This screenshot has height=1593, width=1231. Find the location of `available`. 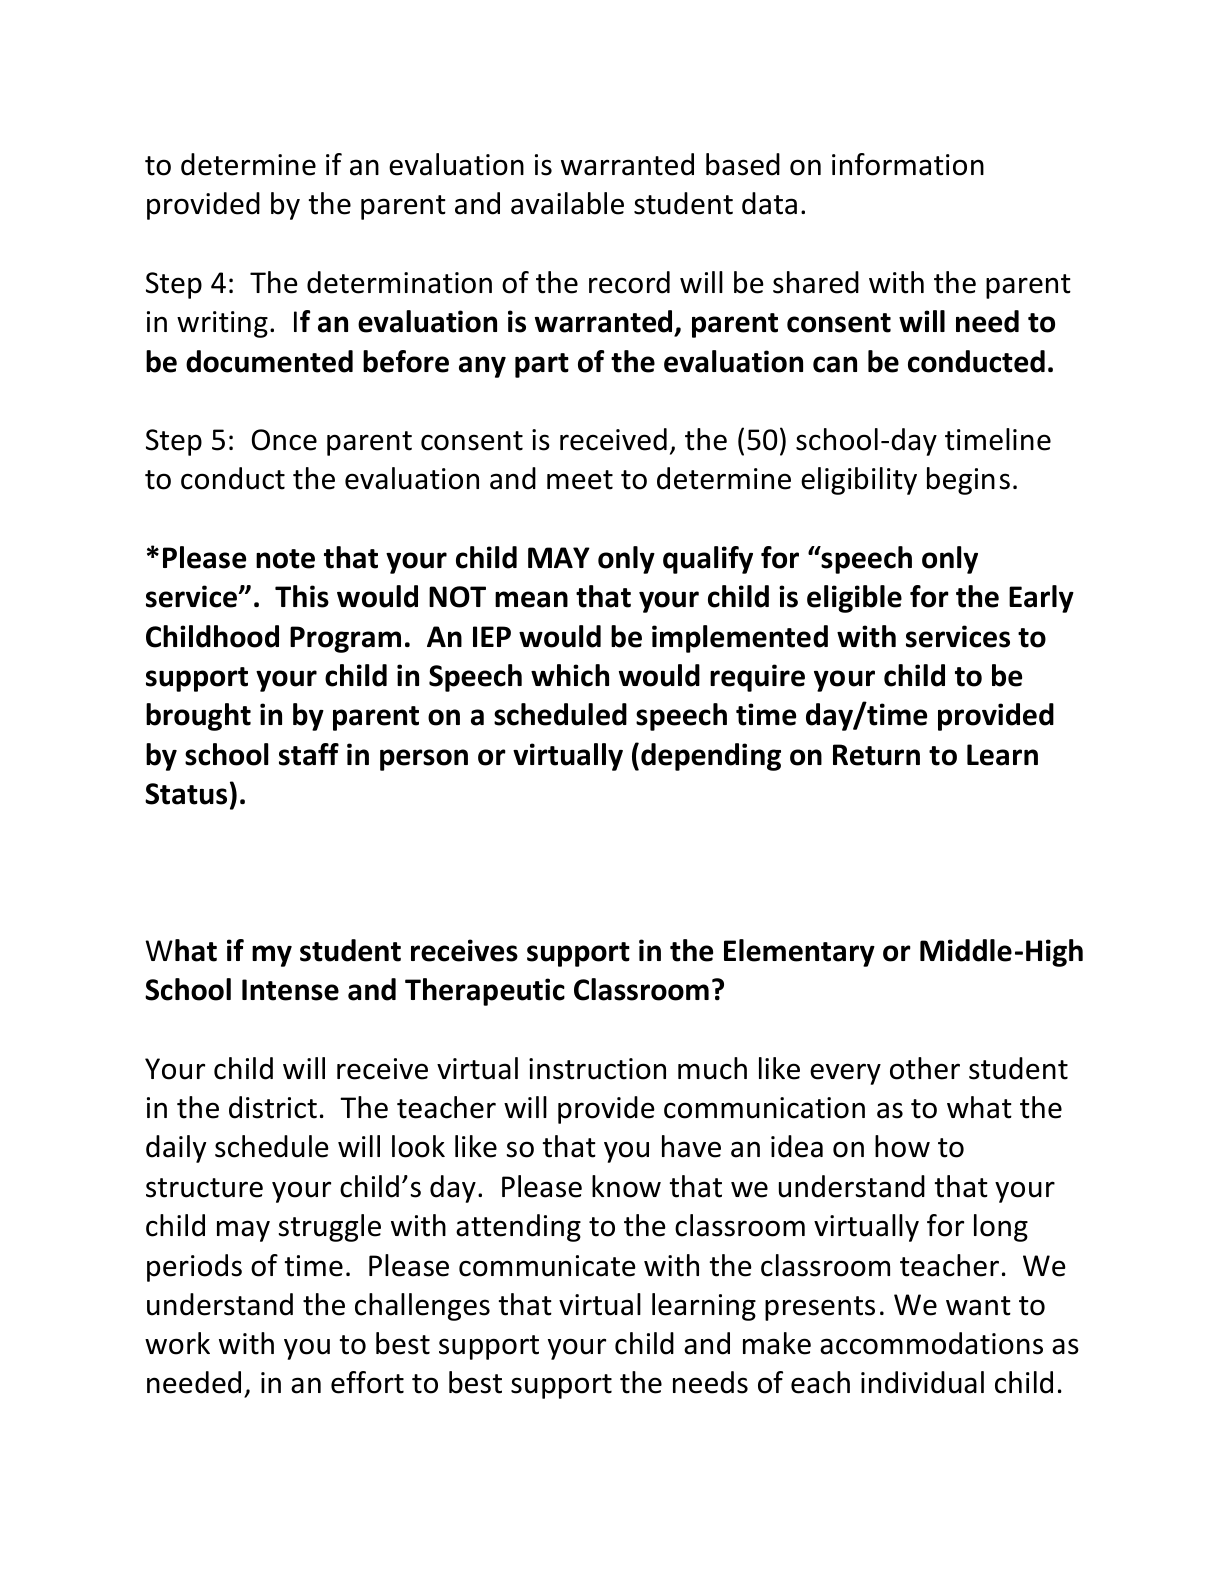

available is located at coordinates (567, 203).
